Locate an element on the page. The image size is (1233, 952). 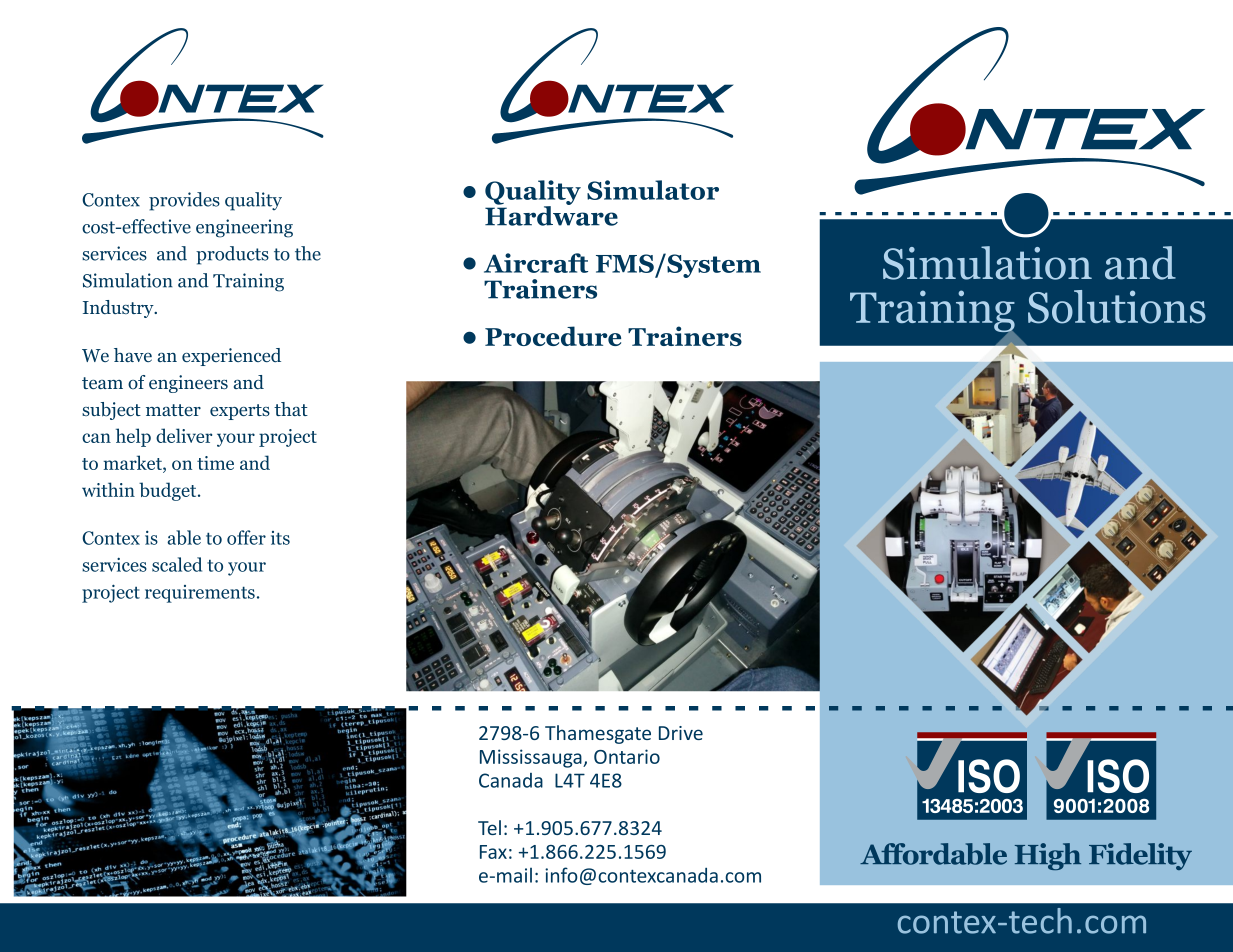
Solutions is located at coordinates (1117, 307).
